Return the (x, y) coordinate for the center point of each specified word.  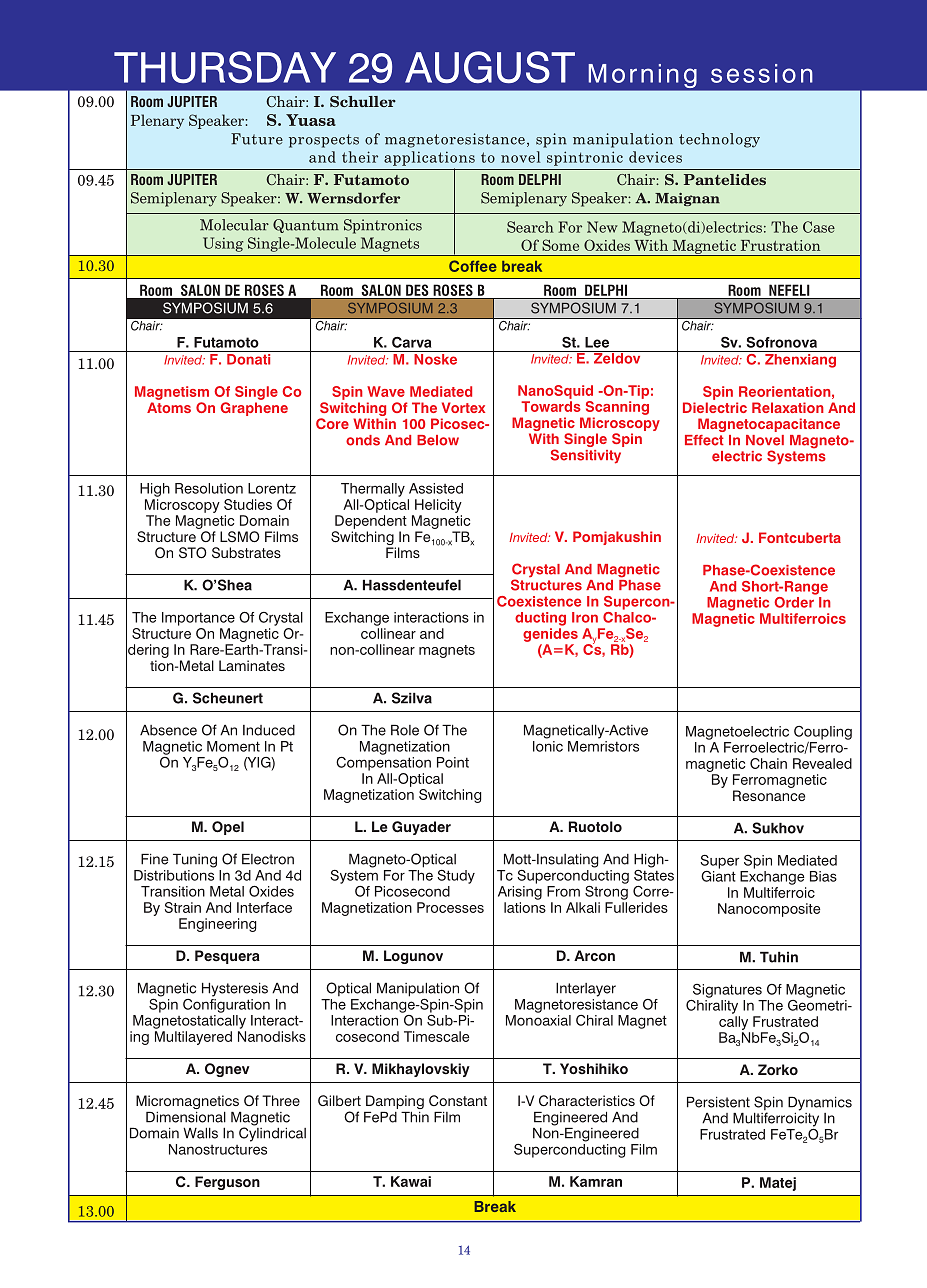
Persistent (718, 1102)
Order (795, 601)
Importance (198, 619)
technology (719, 140)
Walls (200, 1133)
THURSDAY (225, 67)
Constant (458, 1100)
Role (405, 730)
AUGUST (490, 67)
